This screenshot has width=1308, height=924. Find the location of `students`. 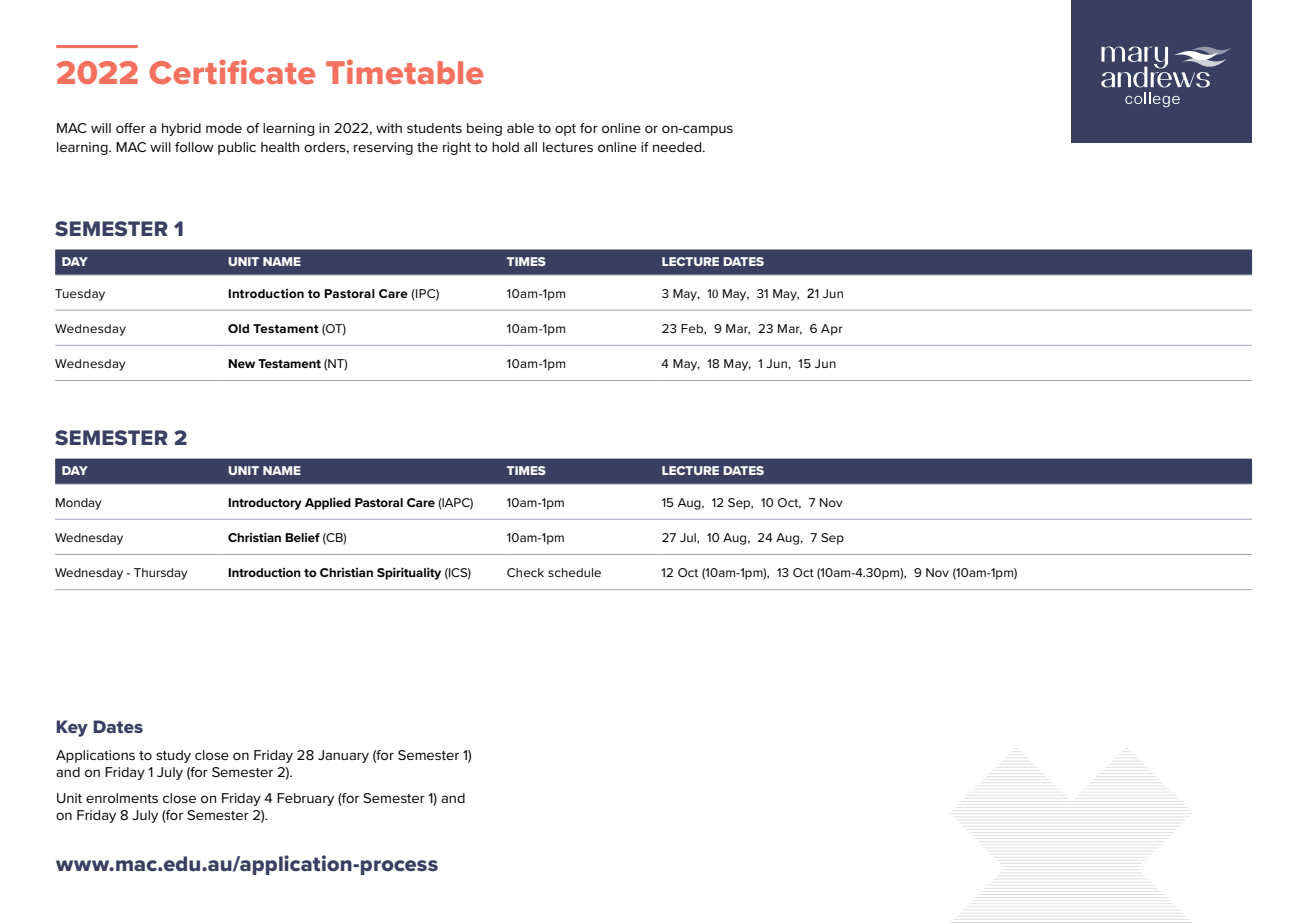

students is located at coordinates (434, 128).
